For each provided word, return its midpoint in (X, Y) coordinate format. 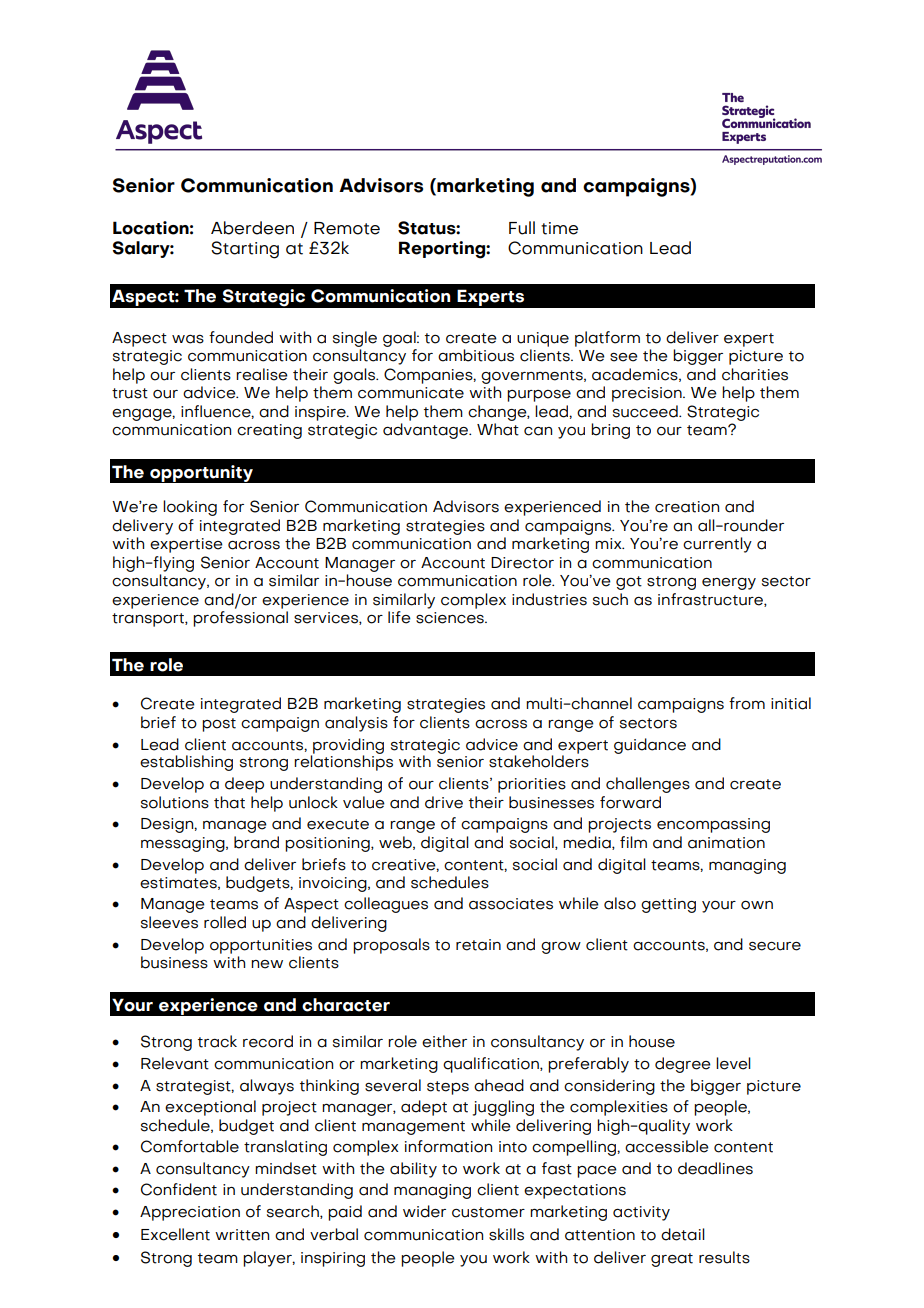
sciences (451, 618)
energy (729, 584)
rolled (225, 922)
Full (522, 228)
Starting (245, 250)
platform (607, 339)
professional (240, 619)
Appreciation (190, 1213)
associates (511, 904)
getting (668, 905)
